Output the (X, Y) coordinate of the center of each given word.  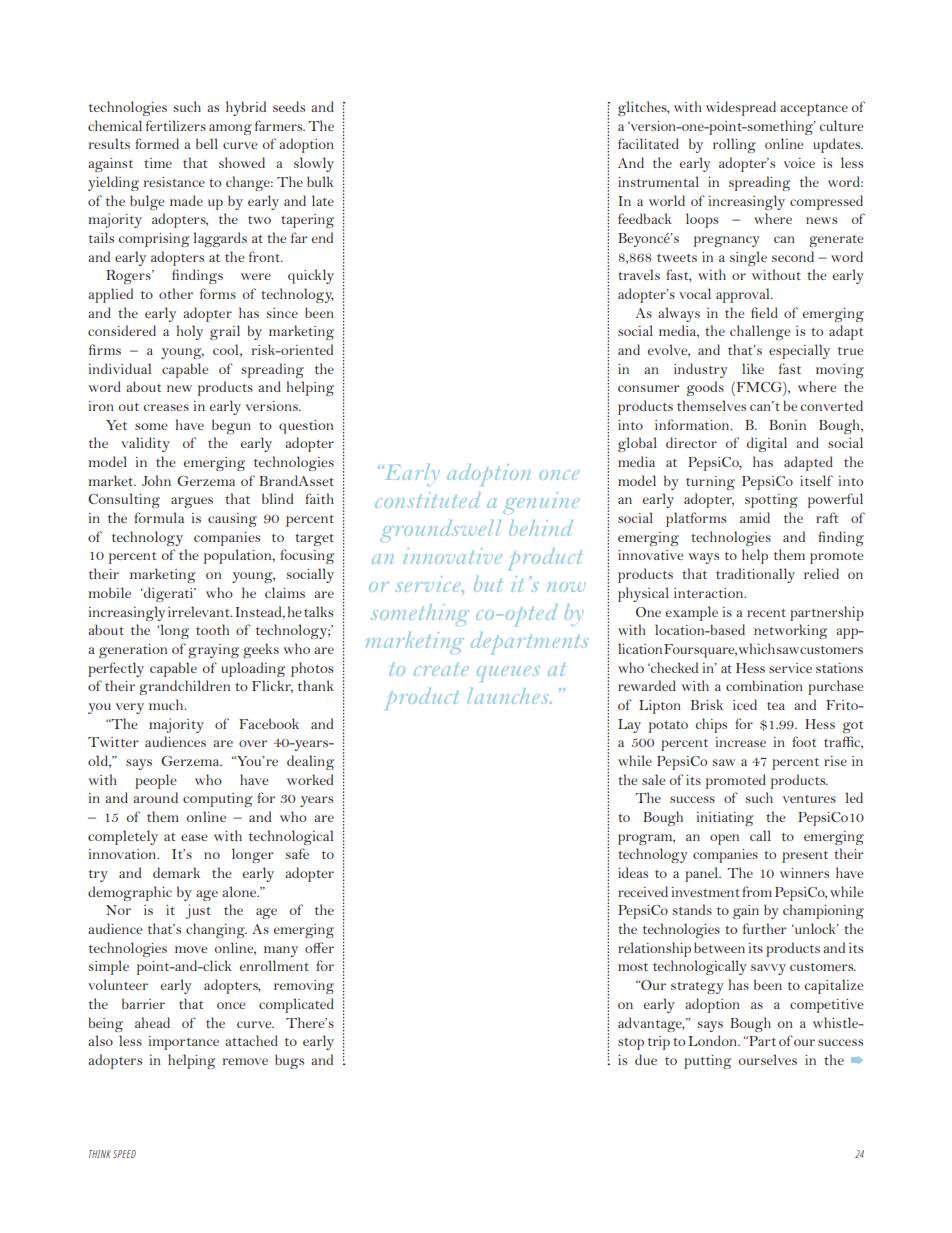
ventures (809, 799)
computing (218, 800)
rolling (734, 145)
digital (767, 444)
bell (207, 143)
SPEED (124, 1154)
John (156, 480)
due (646, 1059)
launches (510, 696)
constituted (428, 500)
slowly (314, 164)
